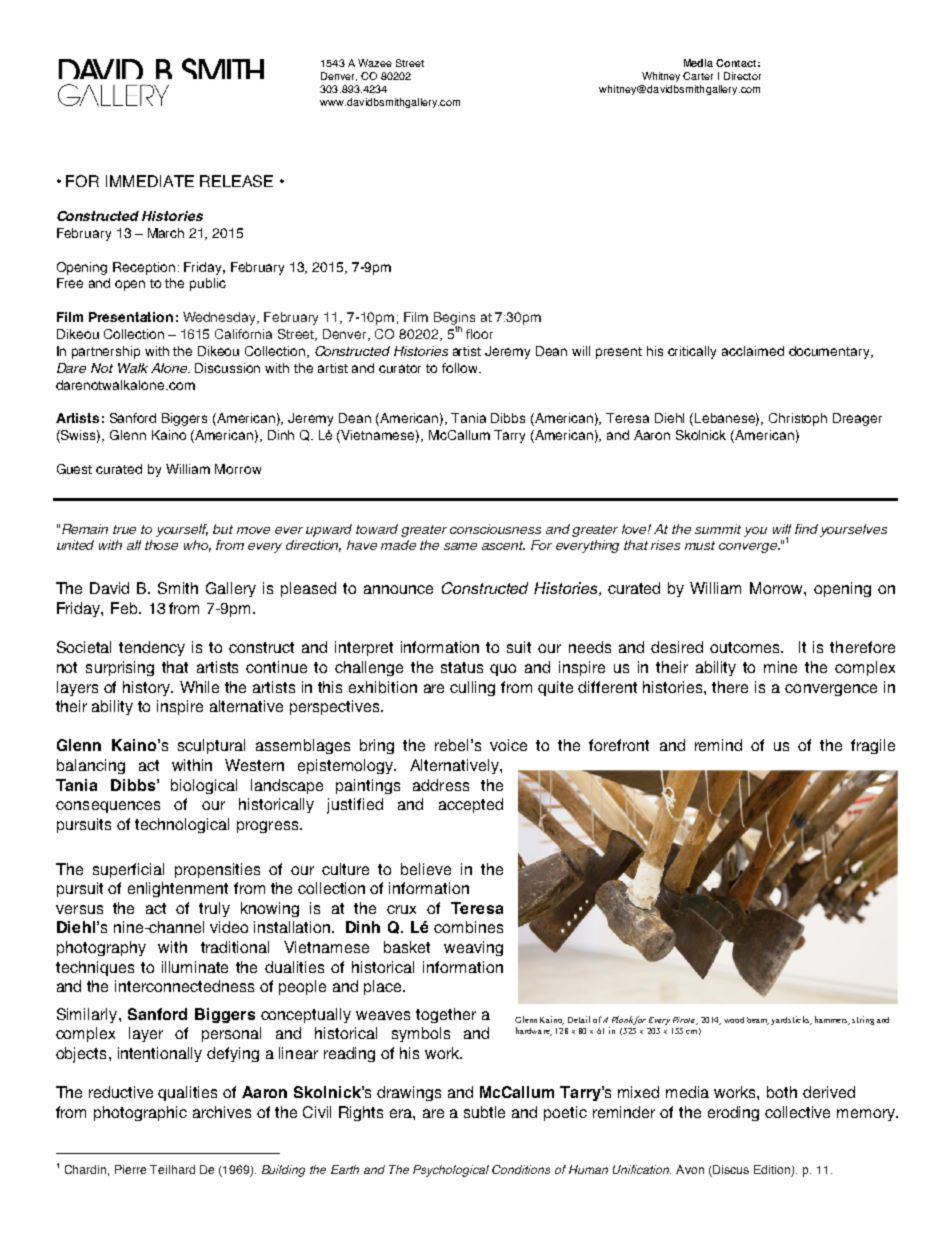 The height and width of the document is (1233, 952). I want to click on Director, so click(742, 76).
